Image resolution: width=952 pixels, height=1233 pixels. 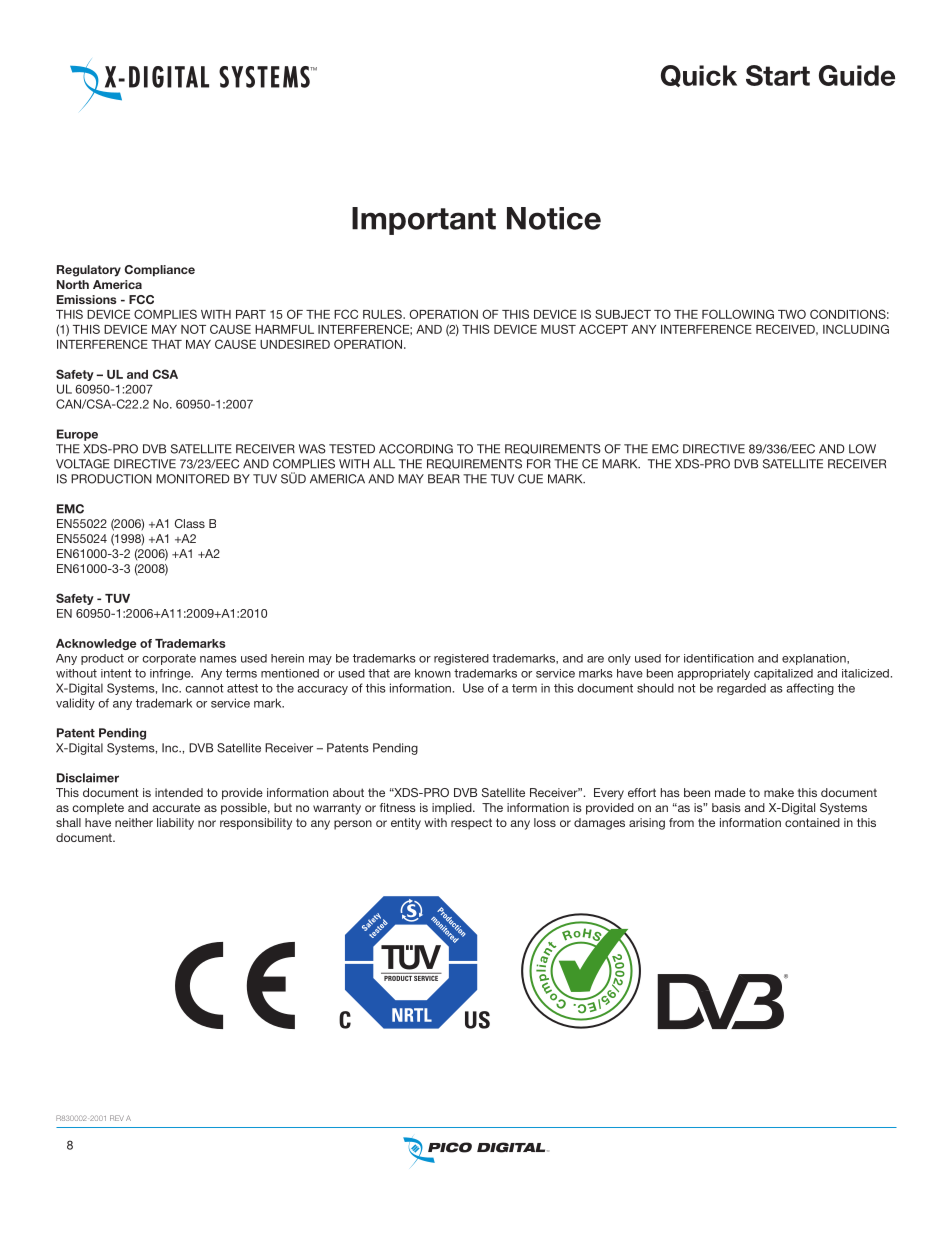 I want to click on Important, so click(x=424, y=221).
